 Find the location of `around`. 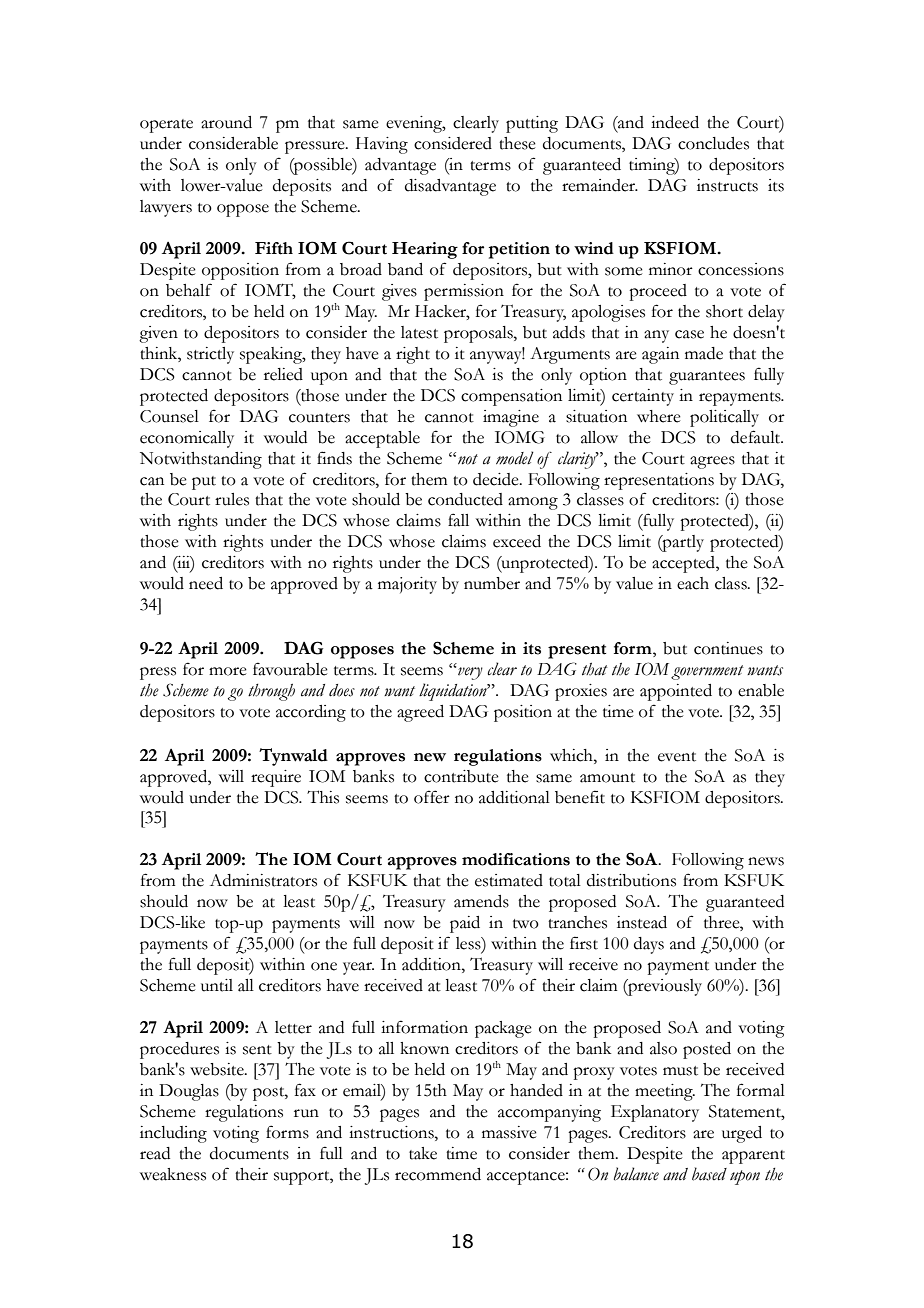

around is located at coordinates (226, 122).
